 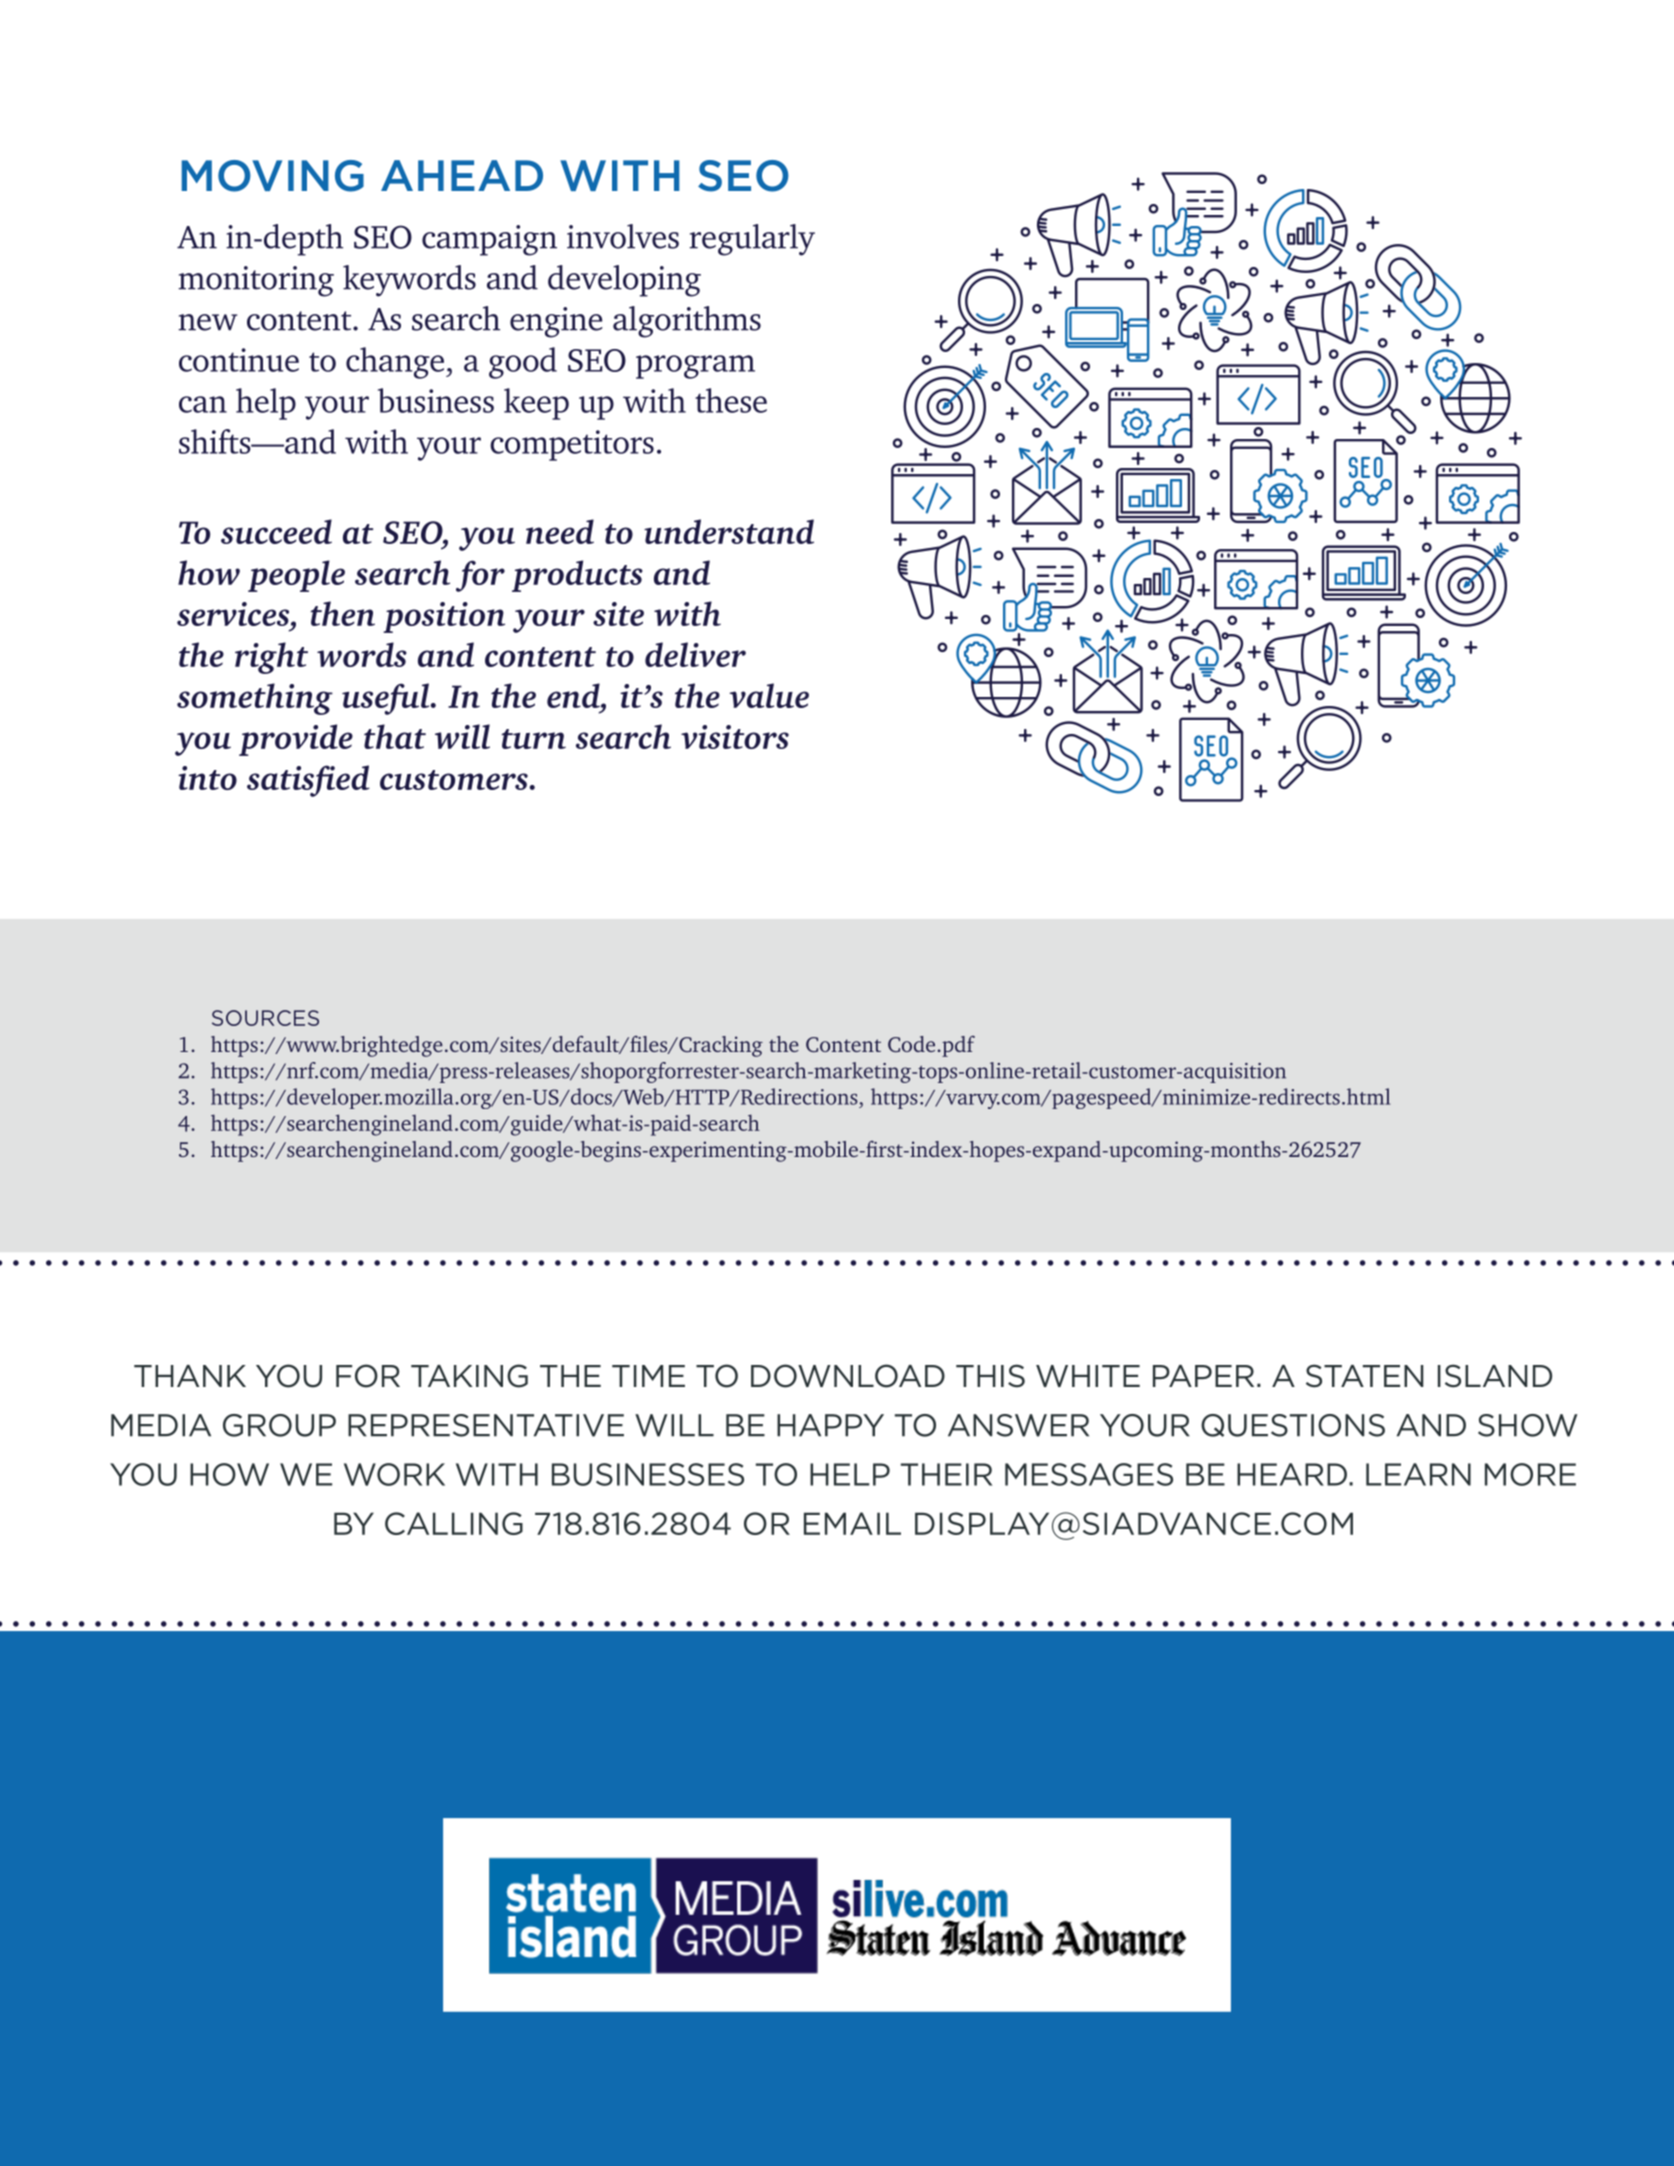 What do you see at coordinates (752, 240) in the screenshot?
I see `regularly` at bounding box center [752, 240].
